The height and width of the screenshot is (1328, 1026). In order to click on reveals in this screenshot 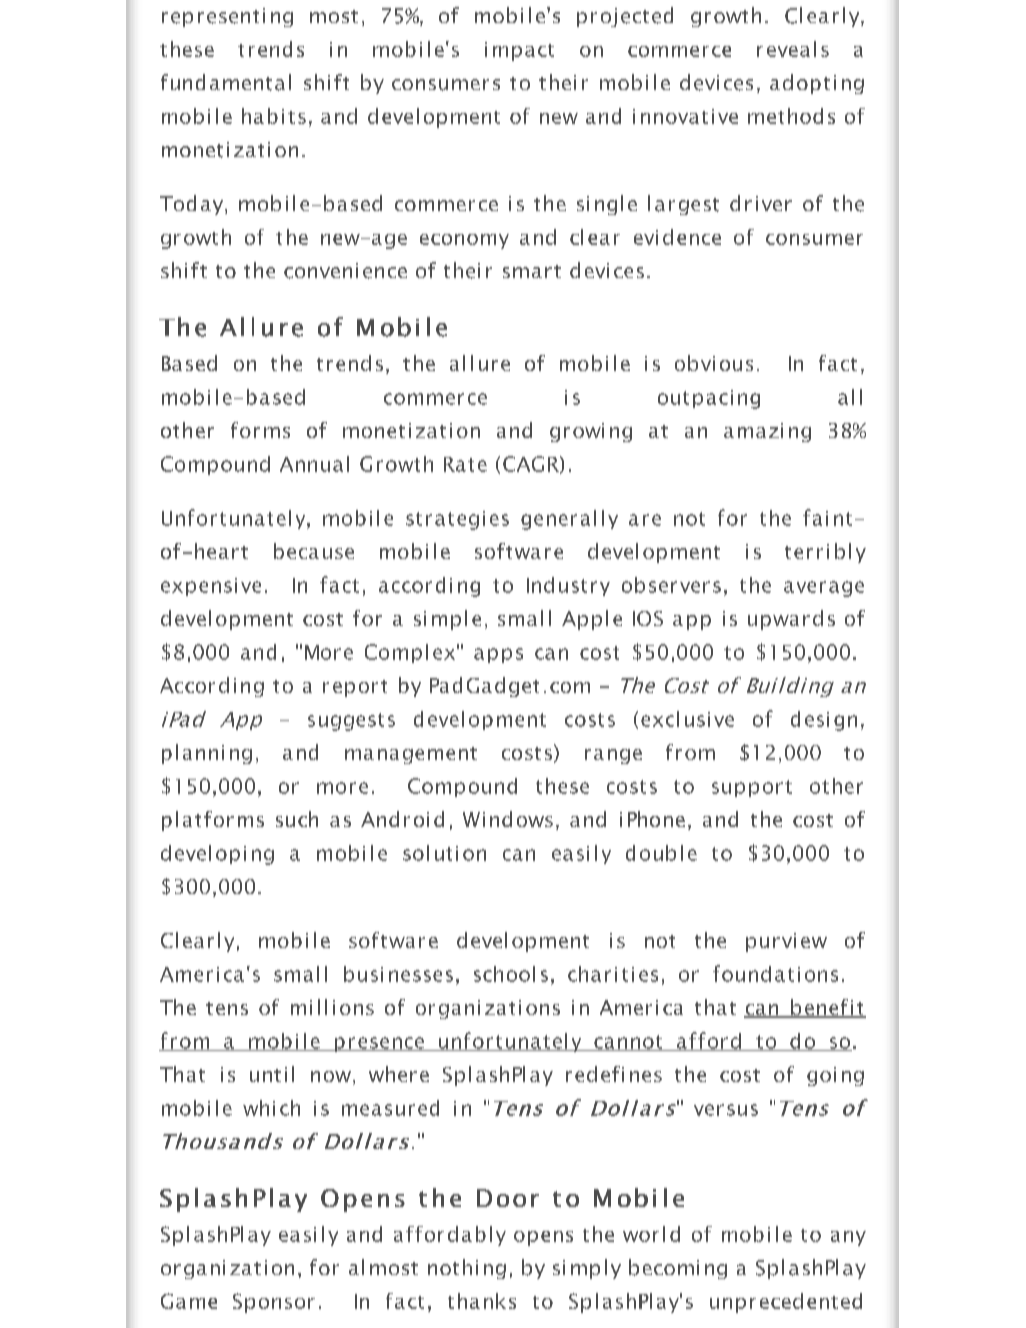, I will do `click(793, 49)`.
